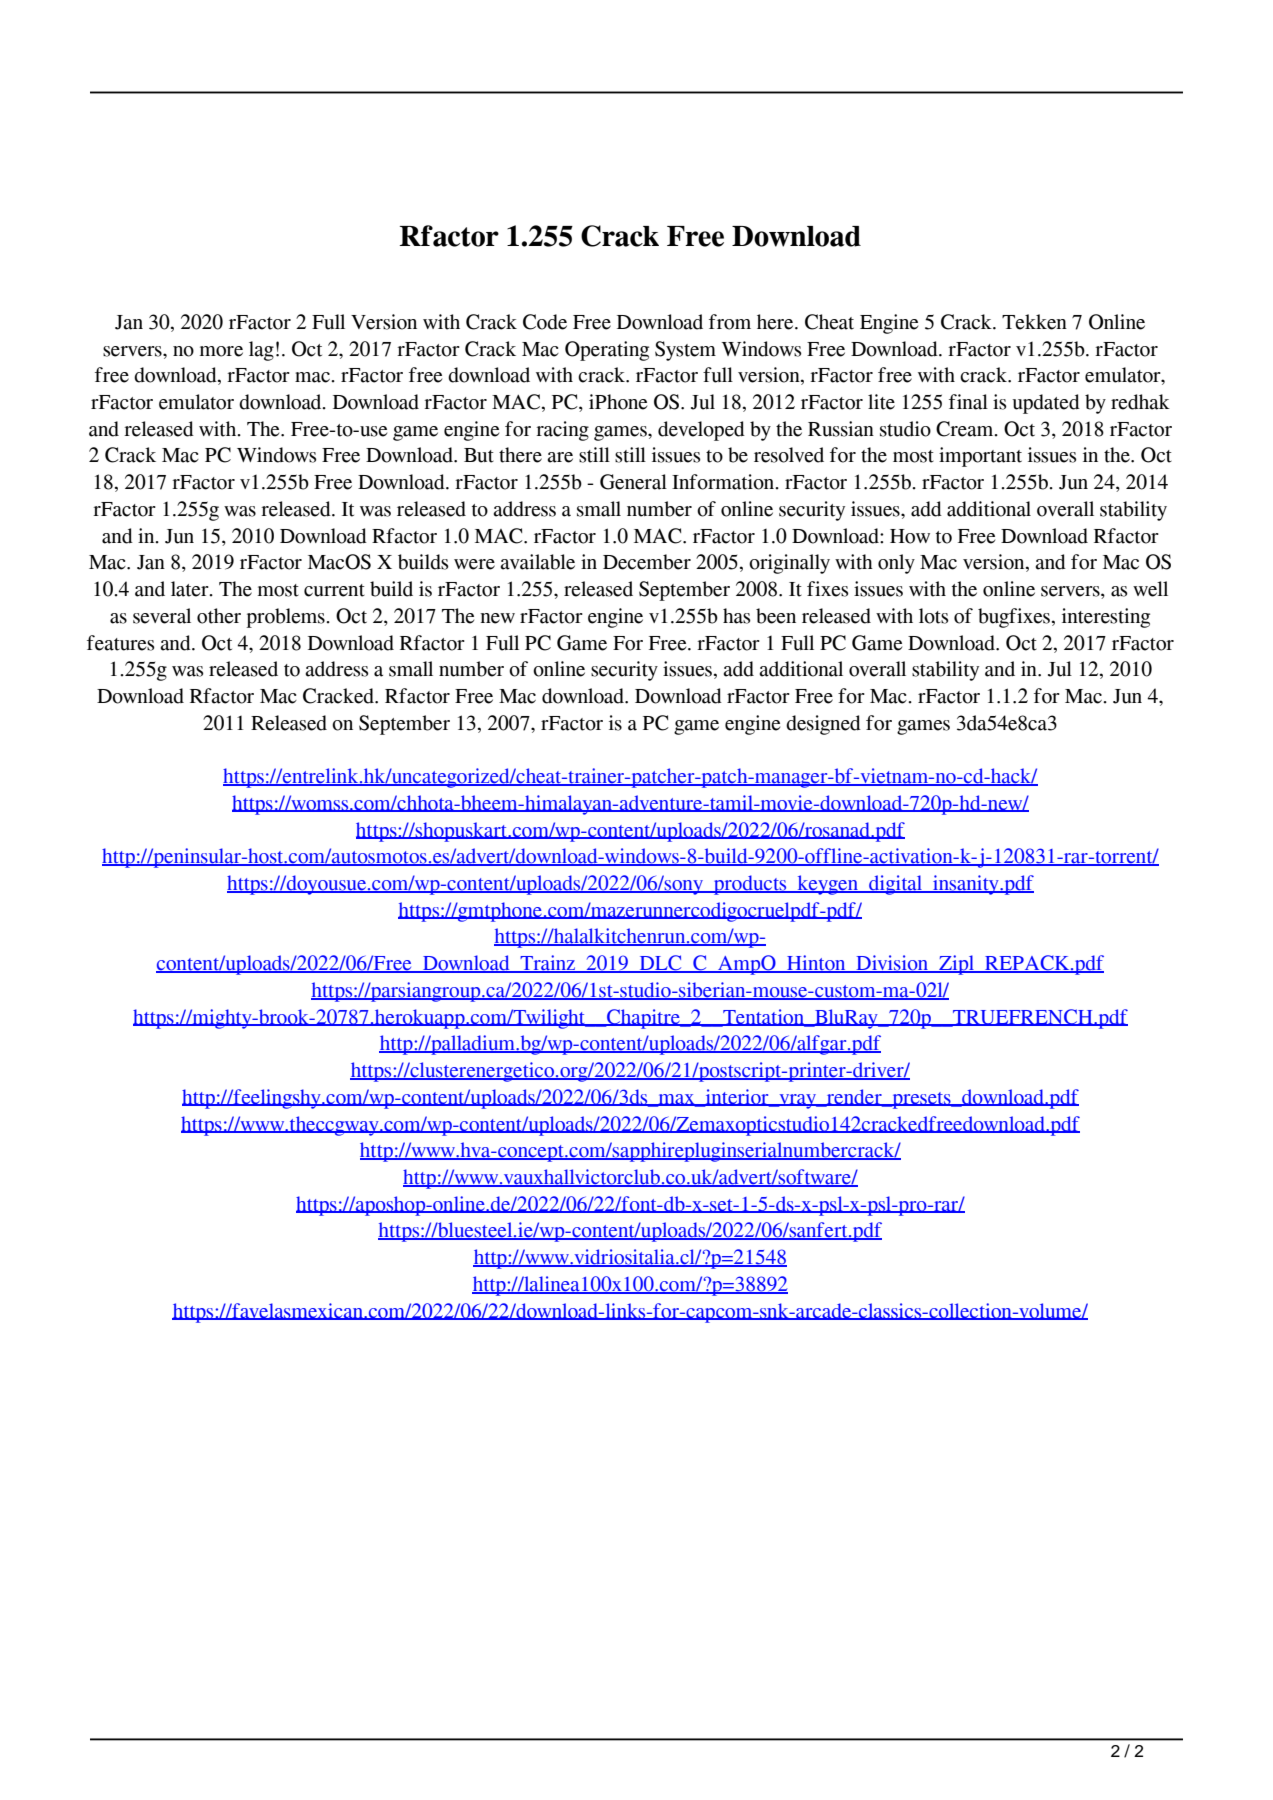  What do you see at coordinates (191, 589) in the screenshot?
I see `later` at bounding box center [191, 589].
